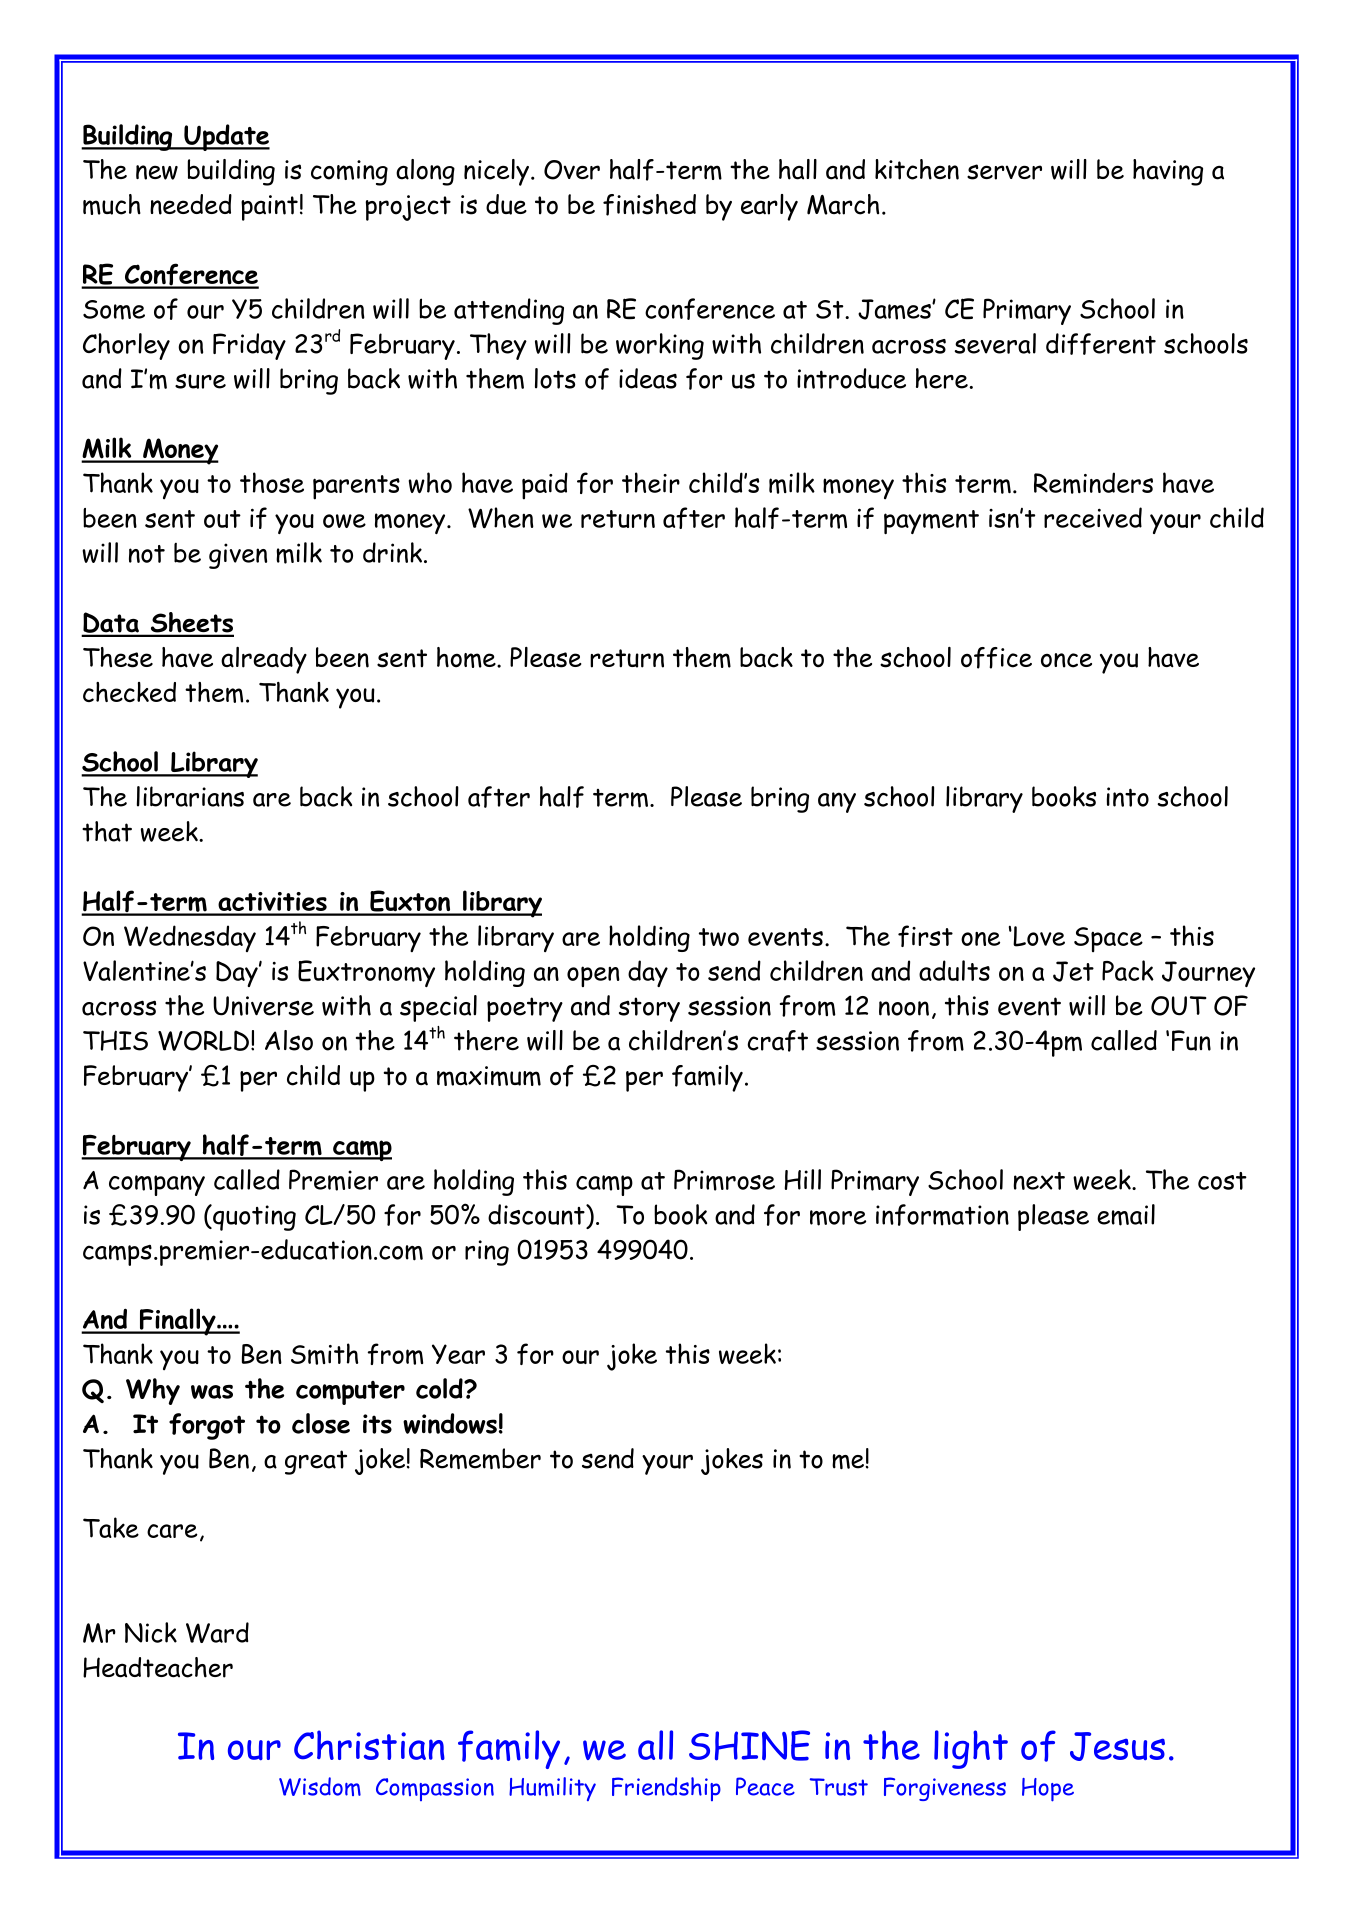 The width and height of the image is (1353, 1913). Describe the element at coordinates (1168, 172) in the image. I see `having` at that location.
